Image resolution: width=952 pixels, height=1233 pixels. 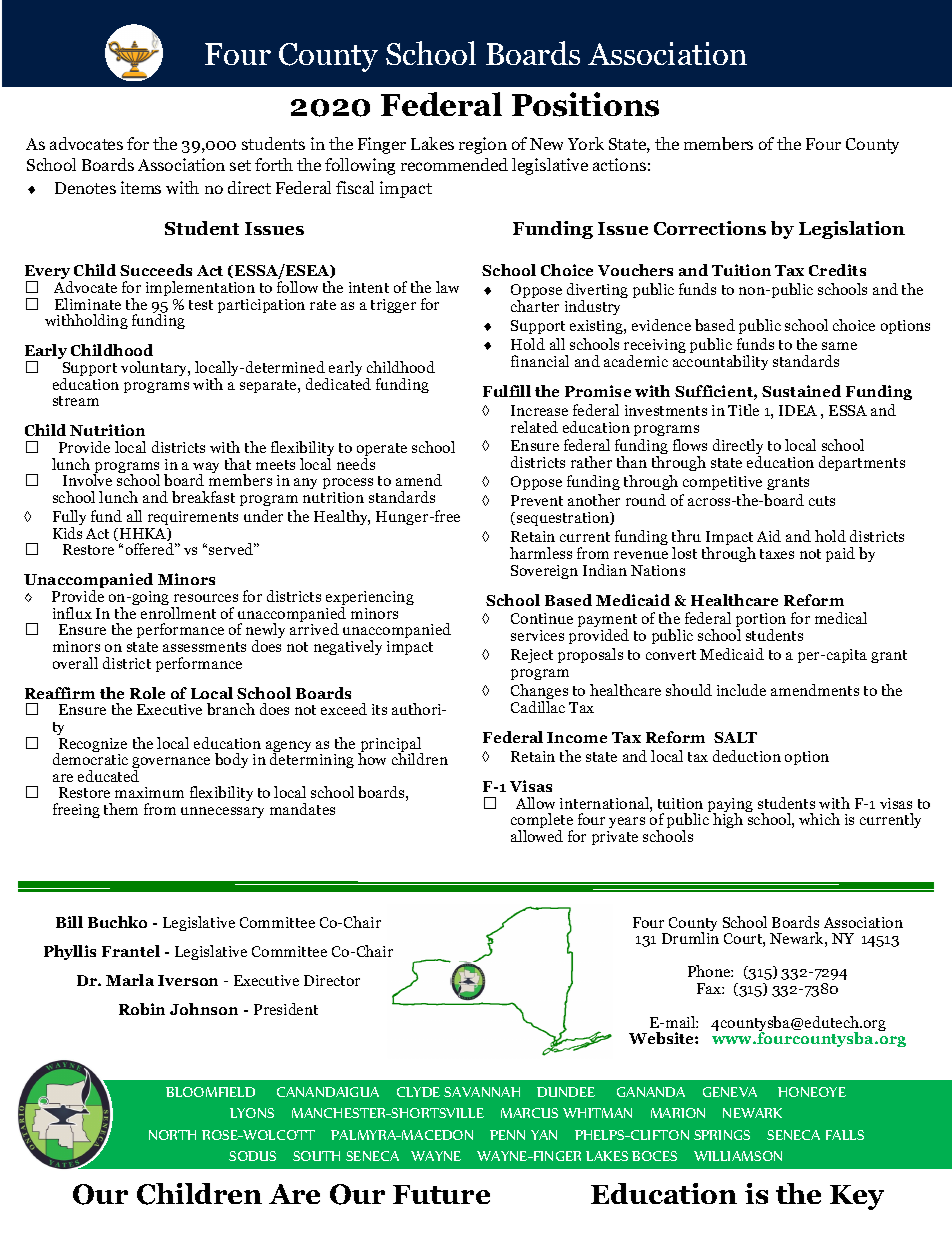 I want to click on NORTH, so click(x=172, y=1135).
